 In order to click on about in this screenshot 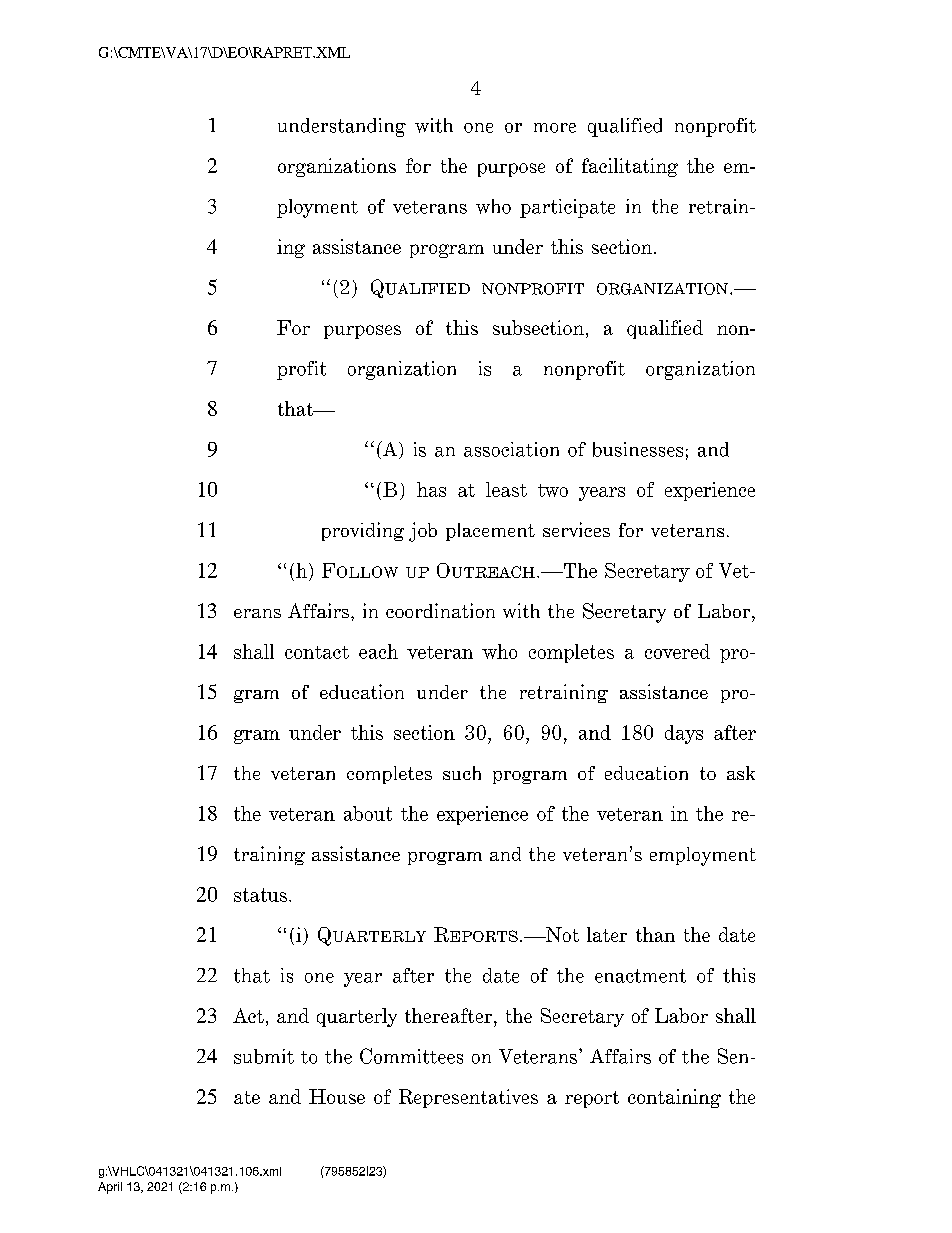, I will do `click(368, 813)`.
